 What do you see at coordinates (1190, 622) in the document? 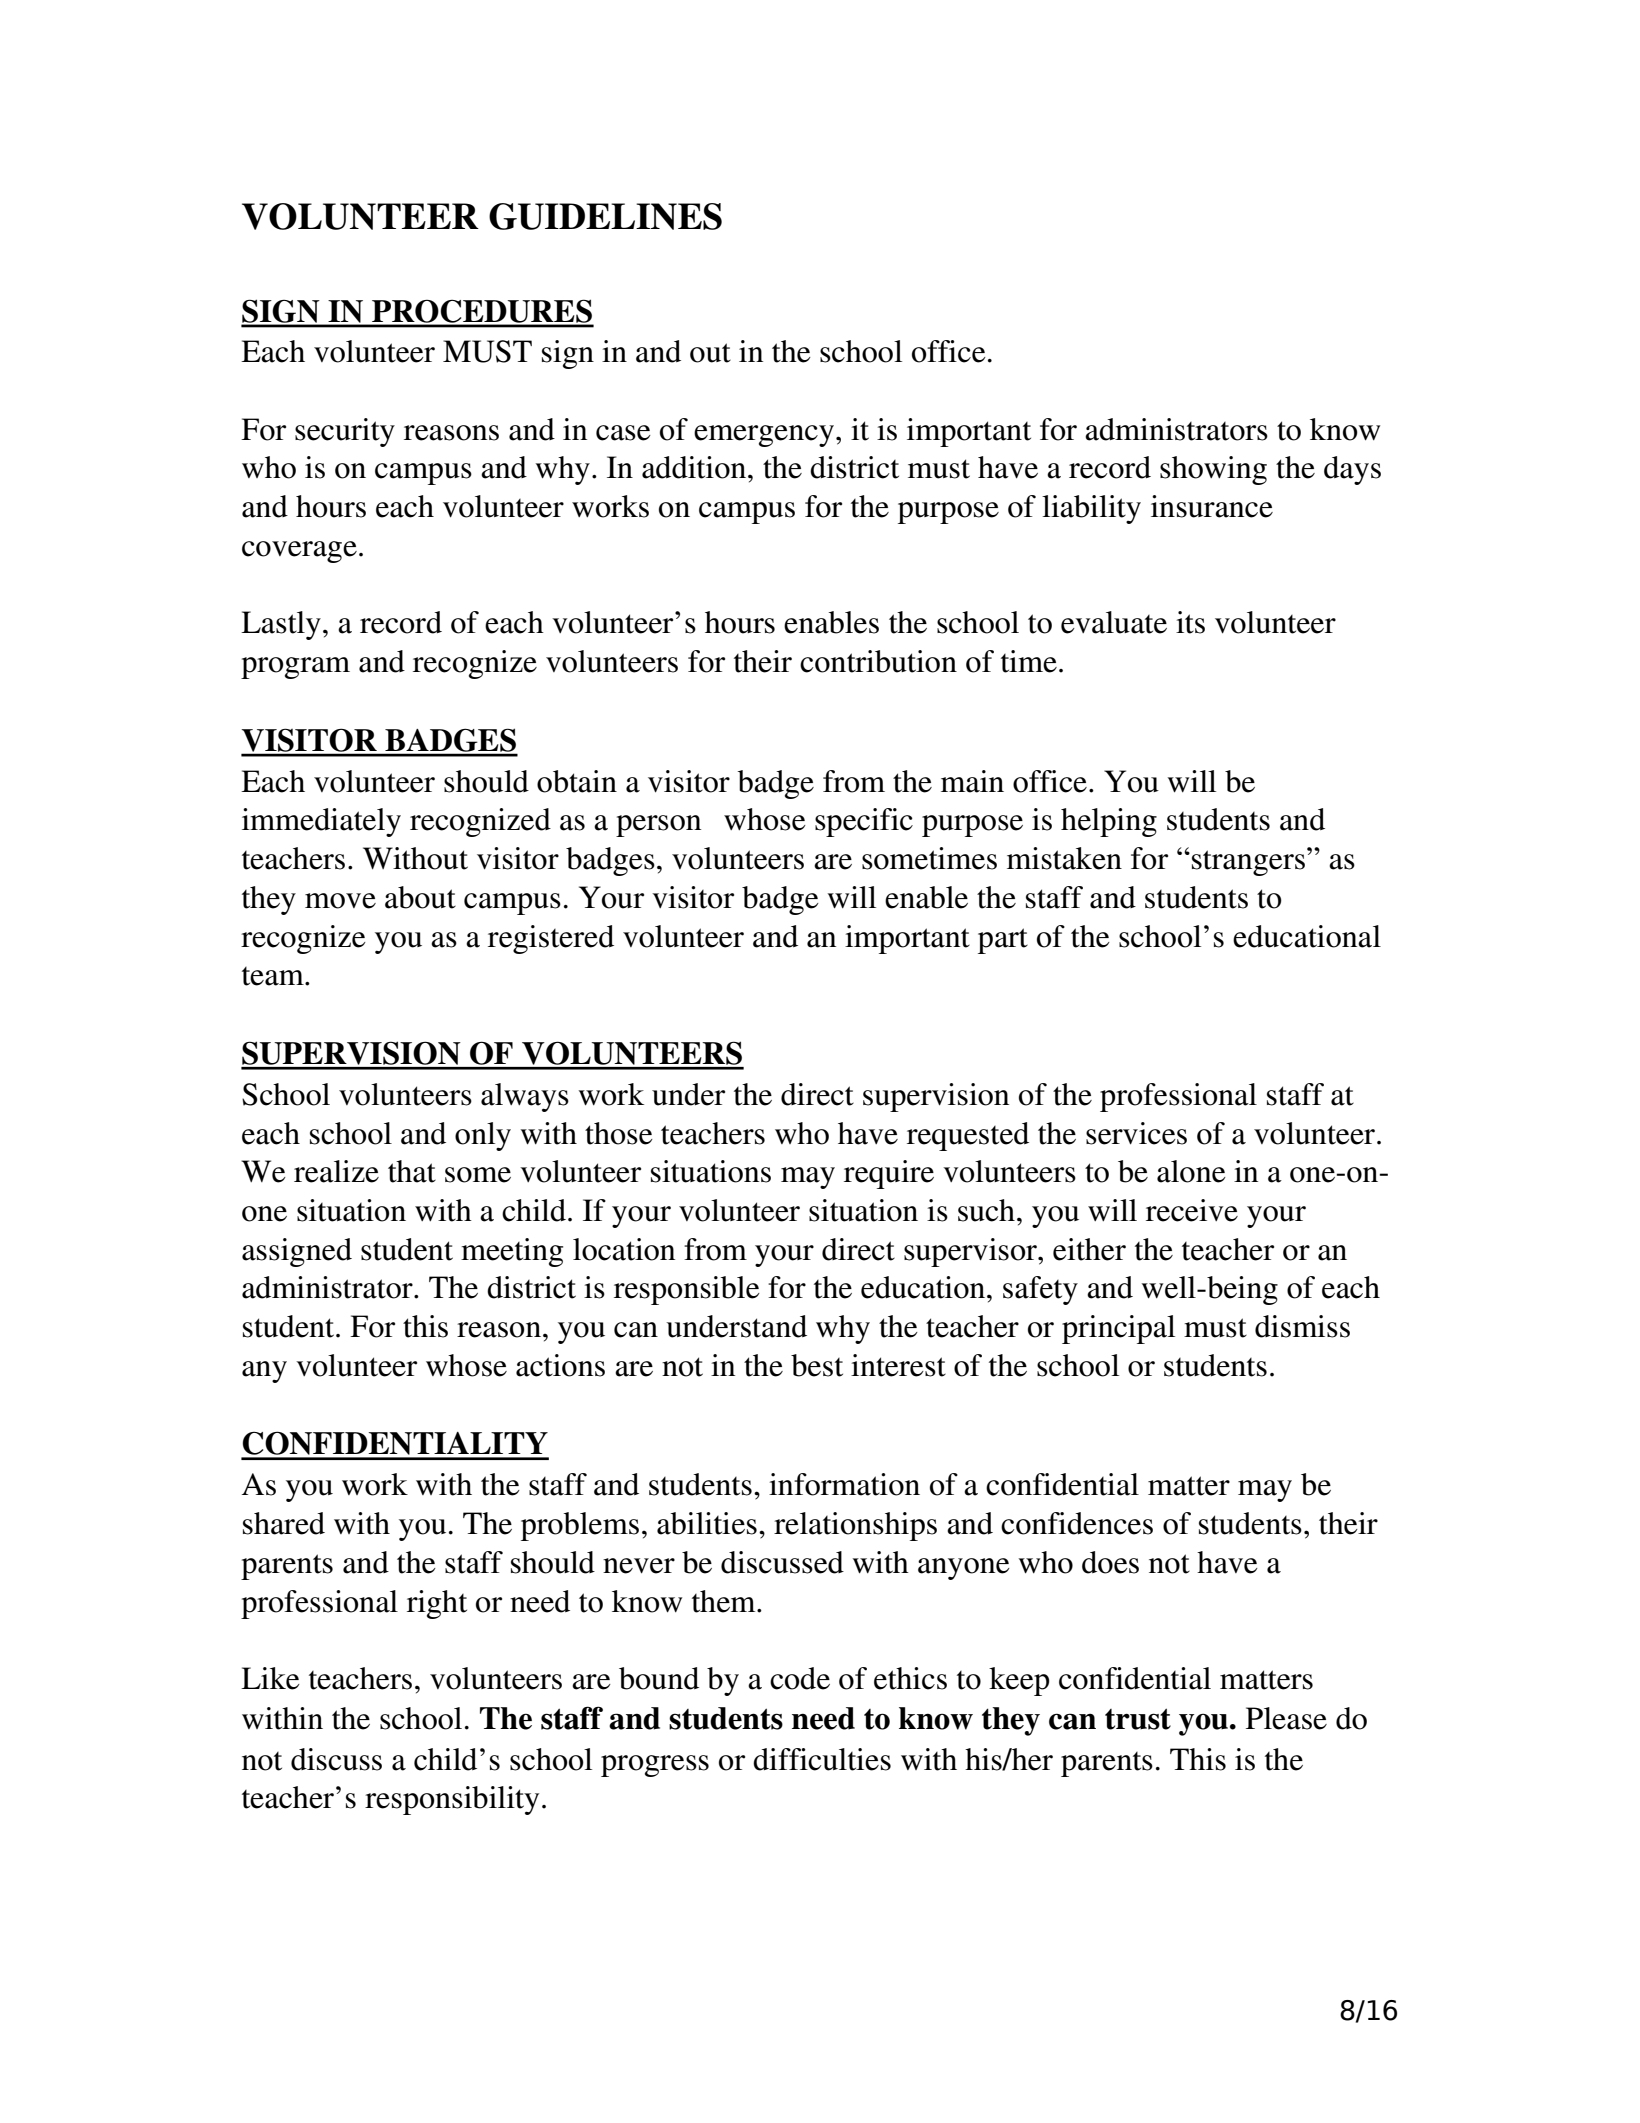
I see `its` at bounding box center [1190, 622].
